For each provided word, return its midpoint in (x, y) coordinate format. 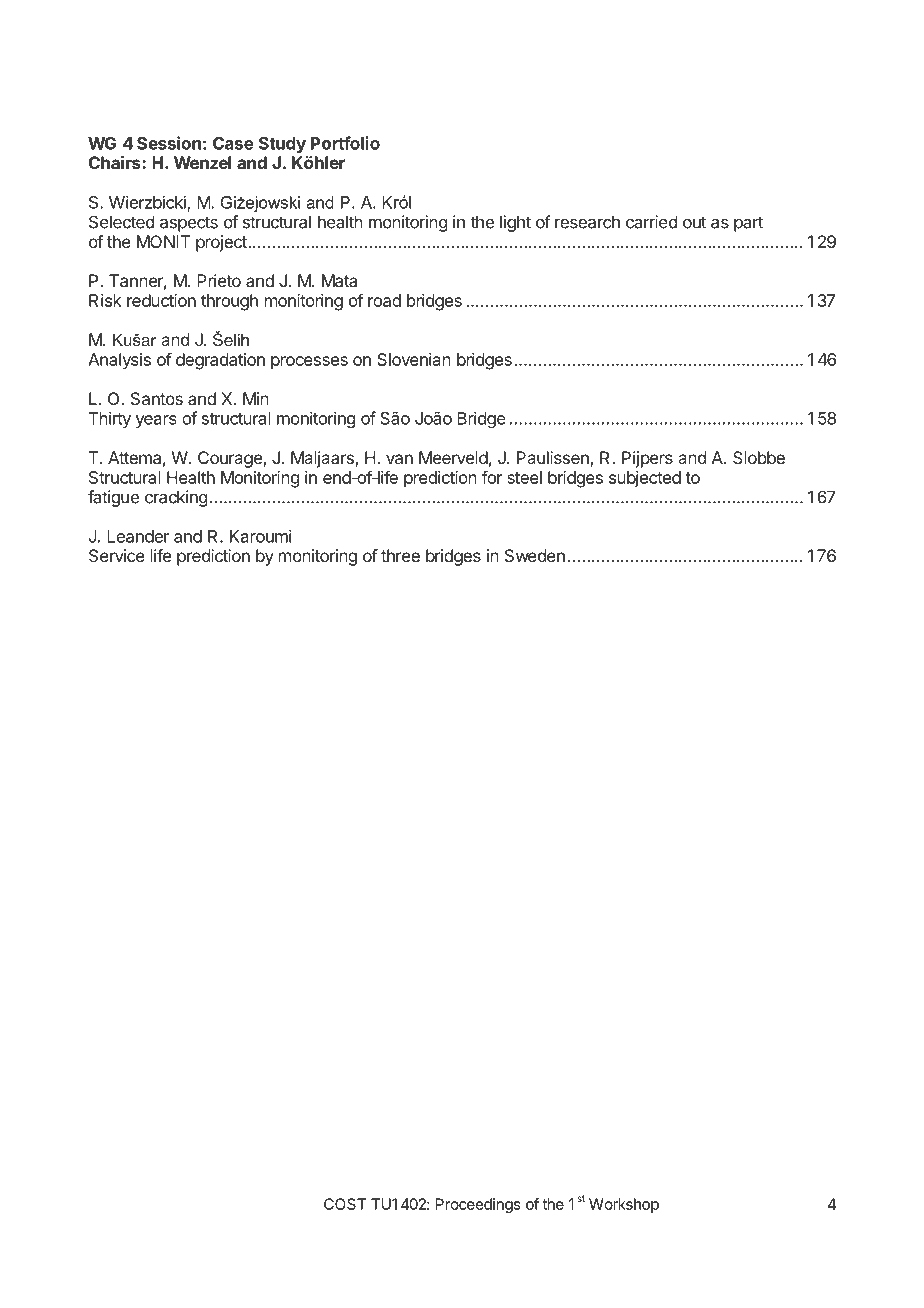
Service (117, 555)
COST (345, 1204)
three (400, 555)
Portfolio (345, 143)
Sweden (535, 555)
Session (169, 143)
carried (651, 222)
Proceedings (478, 1205)
